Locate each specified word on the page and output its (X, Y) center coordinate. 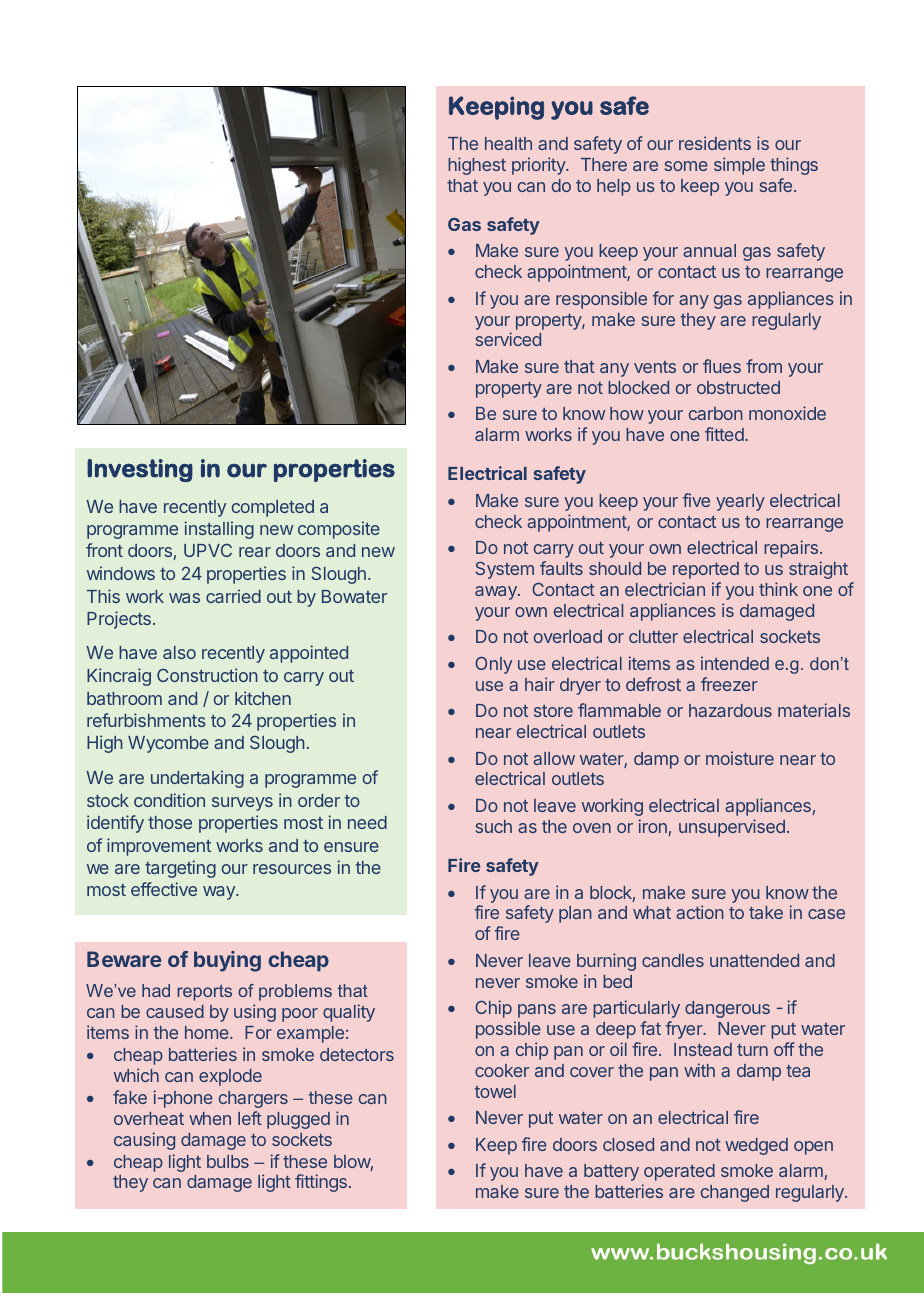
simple (739, 166)
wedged (756, 1146)
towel (495, 1091)
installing (219, 530)
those (170, 822)
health (508, 143)
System (505, 570)
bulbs (228, 1161)
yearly (740, 502)
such (494, 826)
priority (539, 166)
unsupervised (732, 828)
